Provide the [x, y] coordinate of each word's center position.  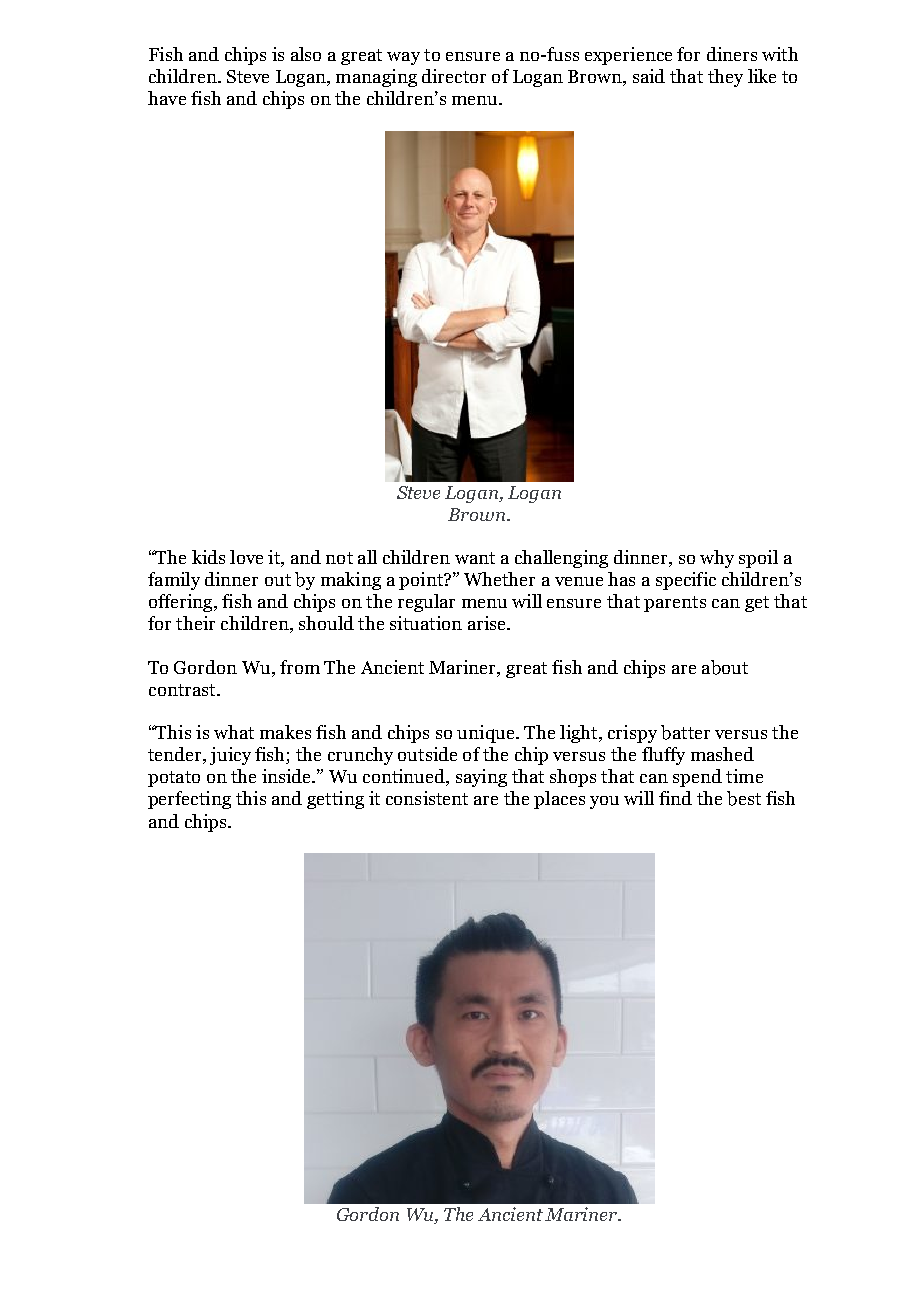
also [306, 54]
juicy [230, 756]
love [246, 557]
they [725, 78]
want [475, 558]
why [717, 559]
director [454, 76]
